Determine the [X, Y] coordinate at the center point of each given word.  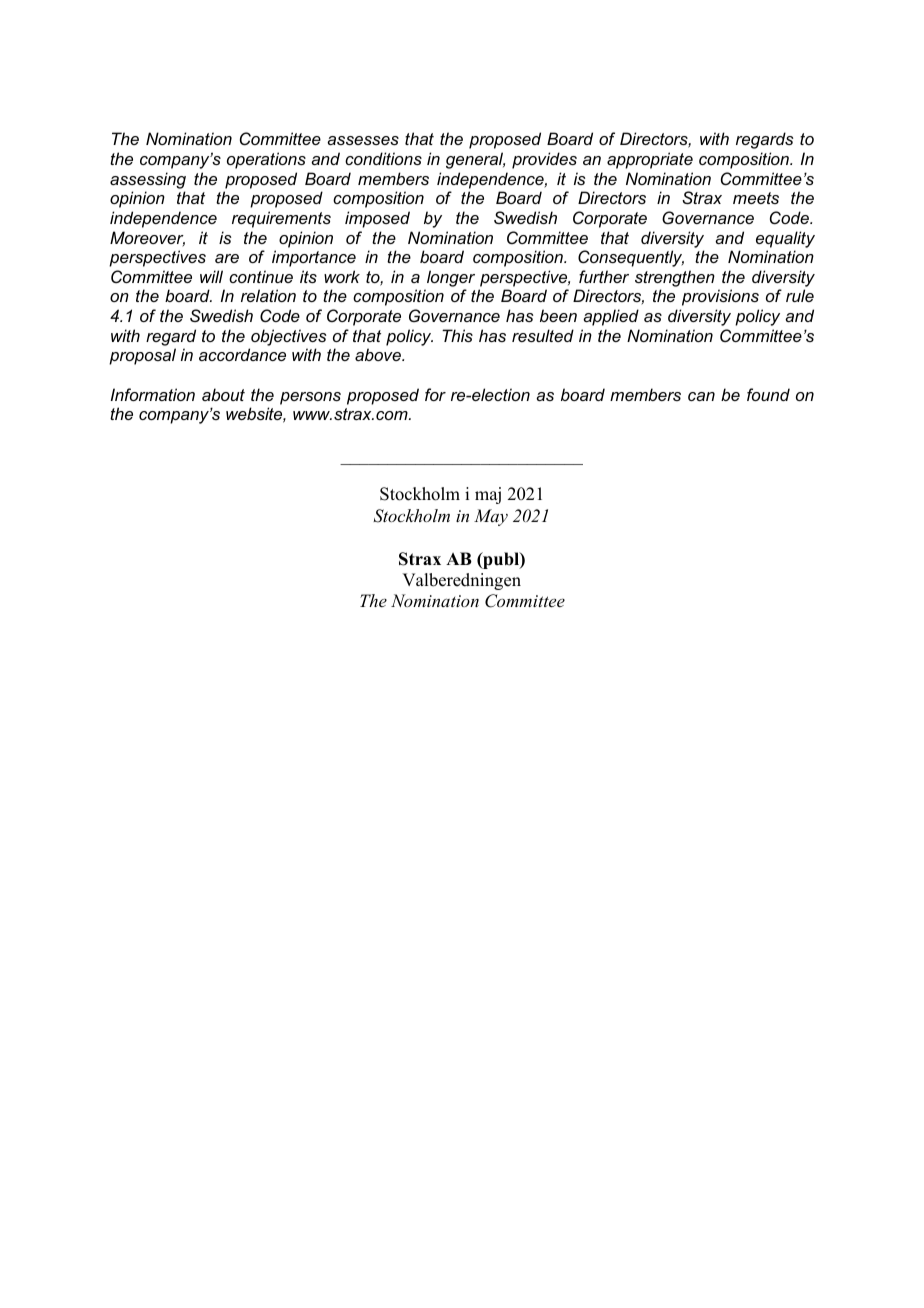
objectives [289, 337]
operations [266, 160]
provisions [720, 297]
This [457, 335]
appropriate [650, 160]
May [491, 517]
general [475, 160]
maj [488, 495]
